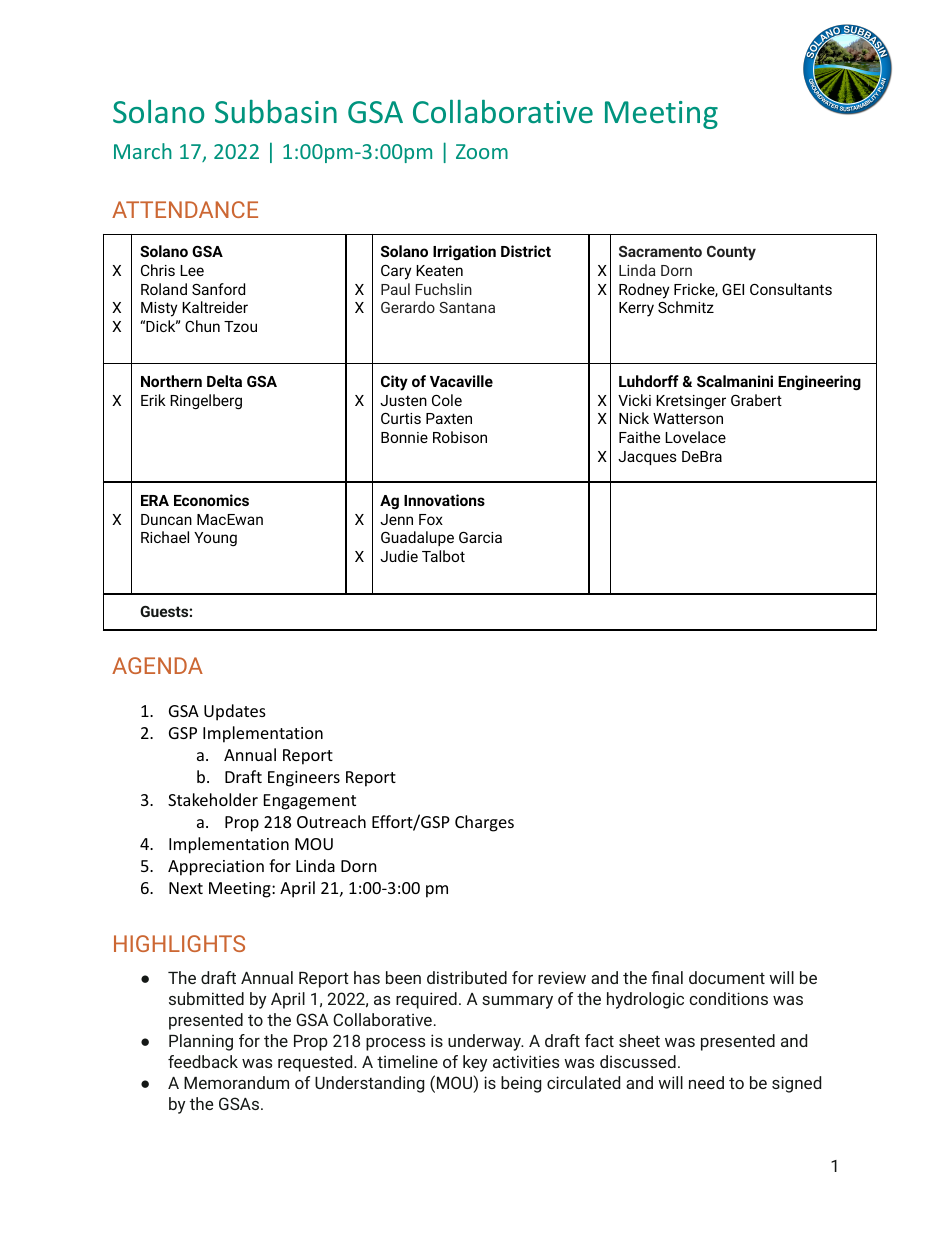 The width and height of the screenshot is (952, 1233). Describe the element at coordinates (444, 500) in the screenshot. I see `Innovations` at that location.
